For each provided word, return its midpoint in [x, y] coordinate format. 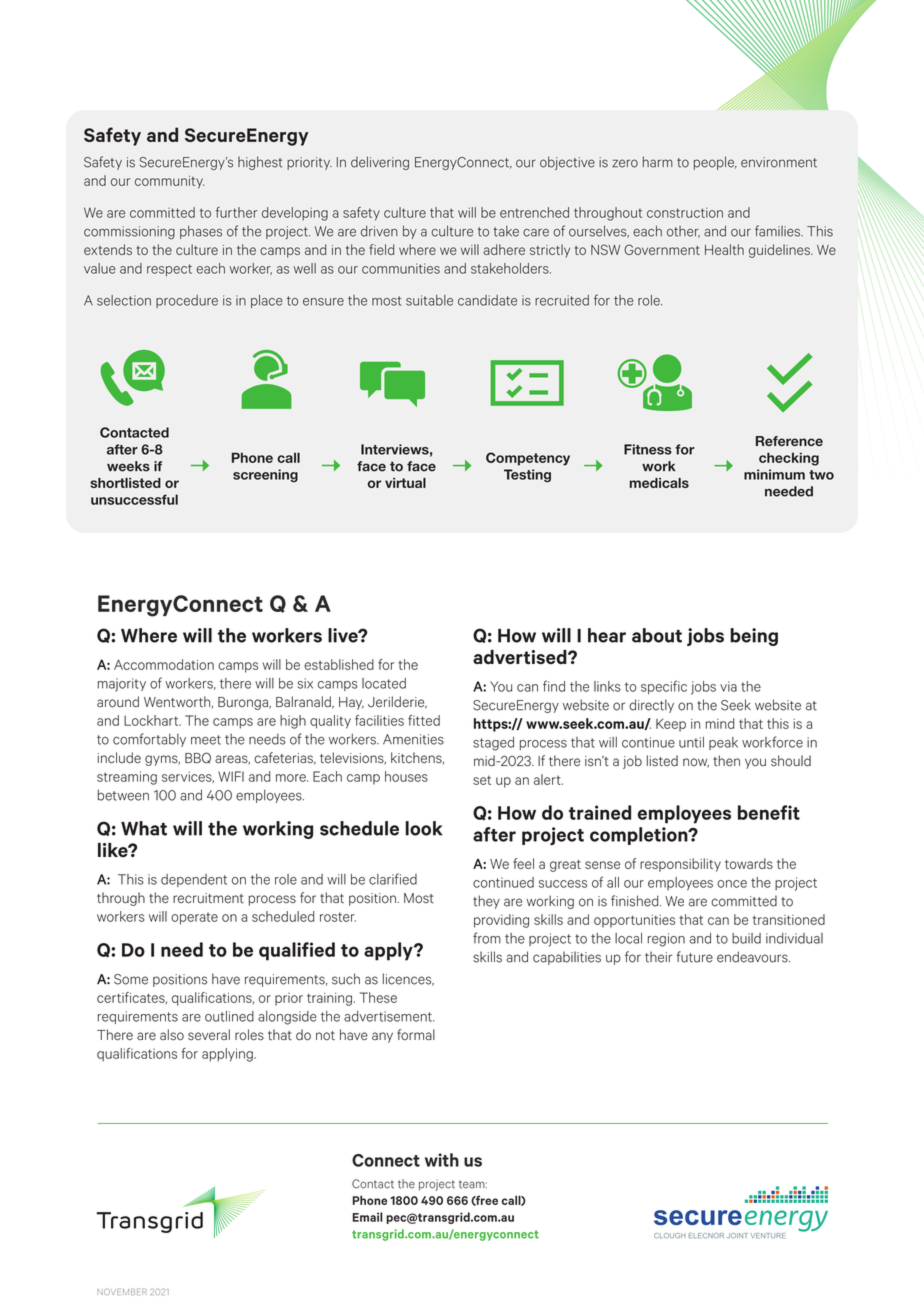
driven [379, 231]
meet [206, 740]
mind [720, 723]
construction [685, 212]
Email [368, 1217]
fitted [424, 720]
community [169, 182]
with [442, 1160]
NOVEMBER [122, 1291]
